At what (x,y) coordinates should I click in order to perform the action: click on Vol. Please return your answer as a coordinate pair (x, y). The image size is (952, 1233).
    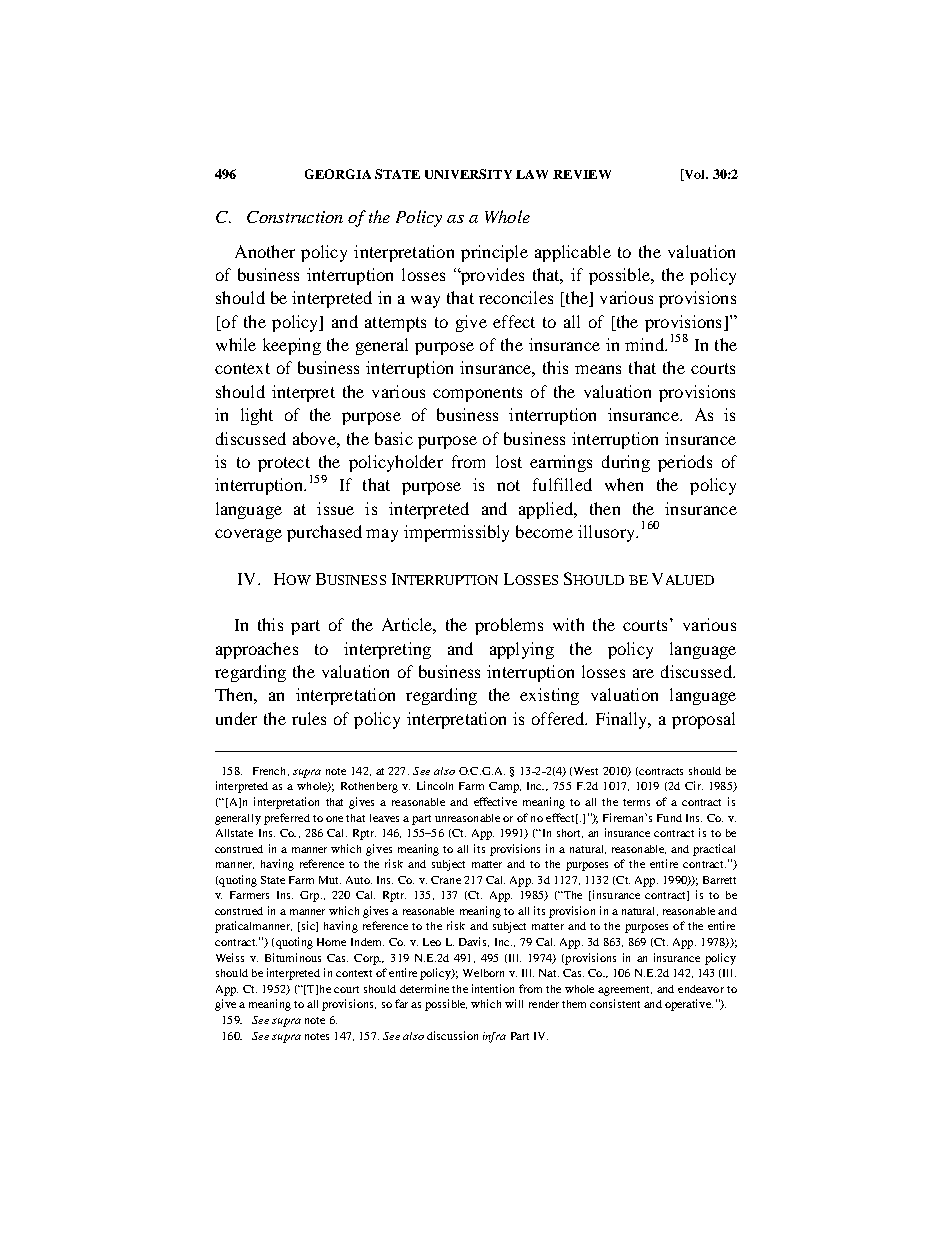
    Looking at the image, I should click on (695, 175).
